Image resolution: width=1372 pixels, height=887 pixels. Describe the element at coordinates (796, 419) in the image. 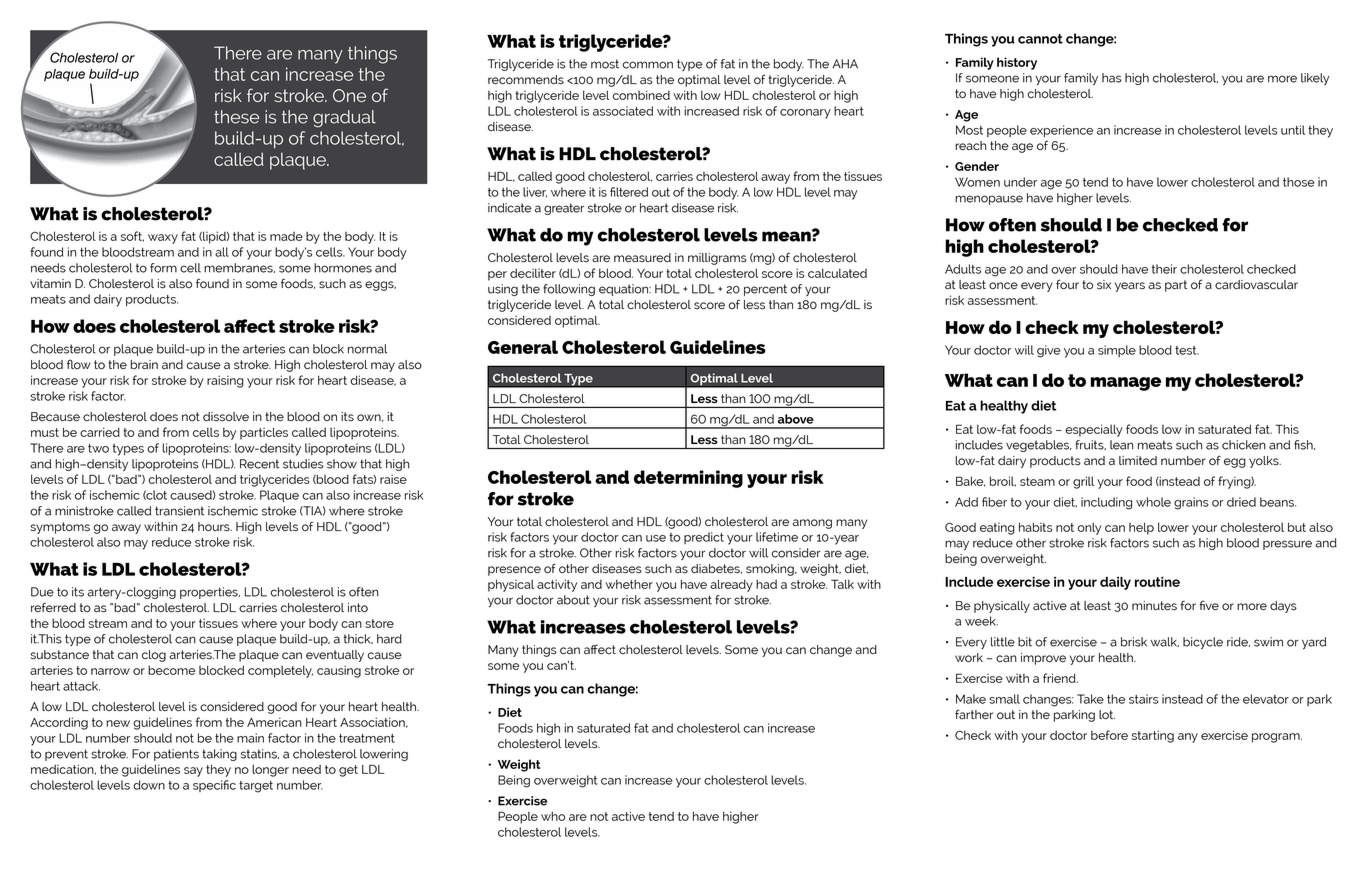

I see `above` at that location.
